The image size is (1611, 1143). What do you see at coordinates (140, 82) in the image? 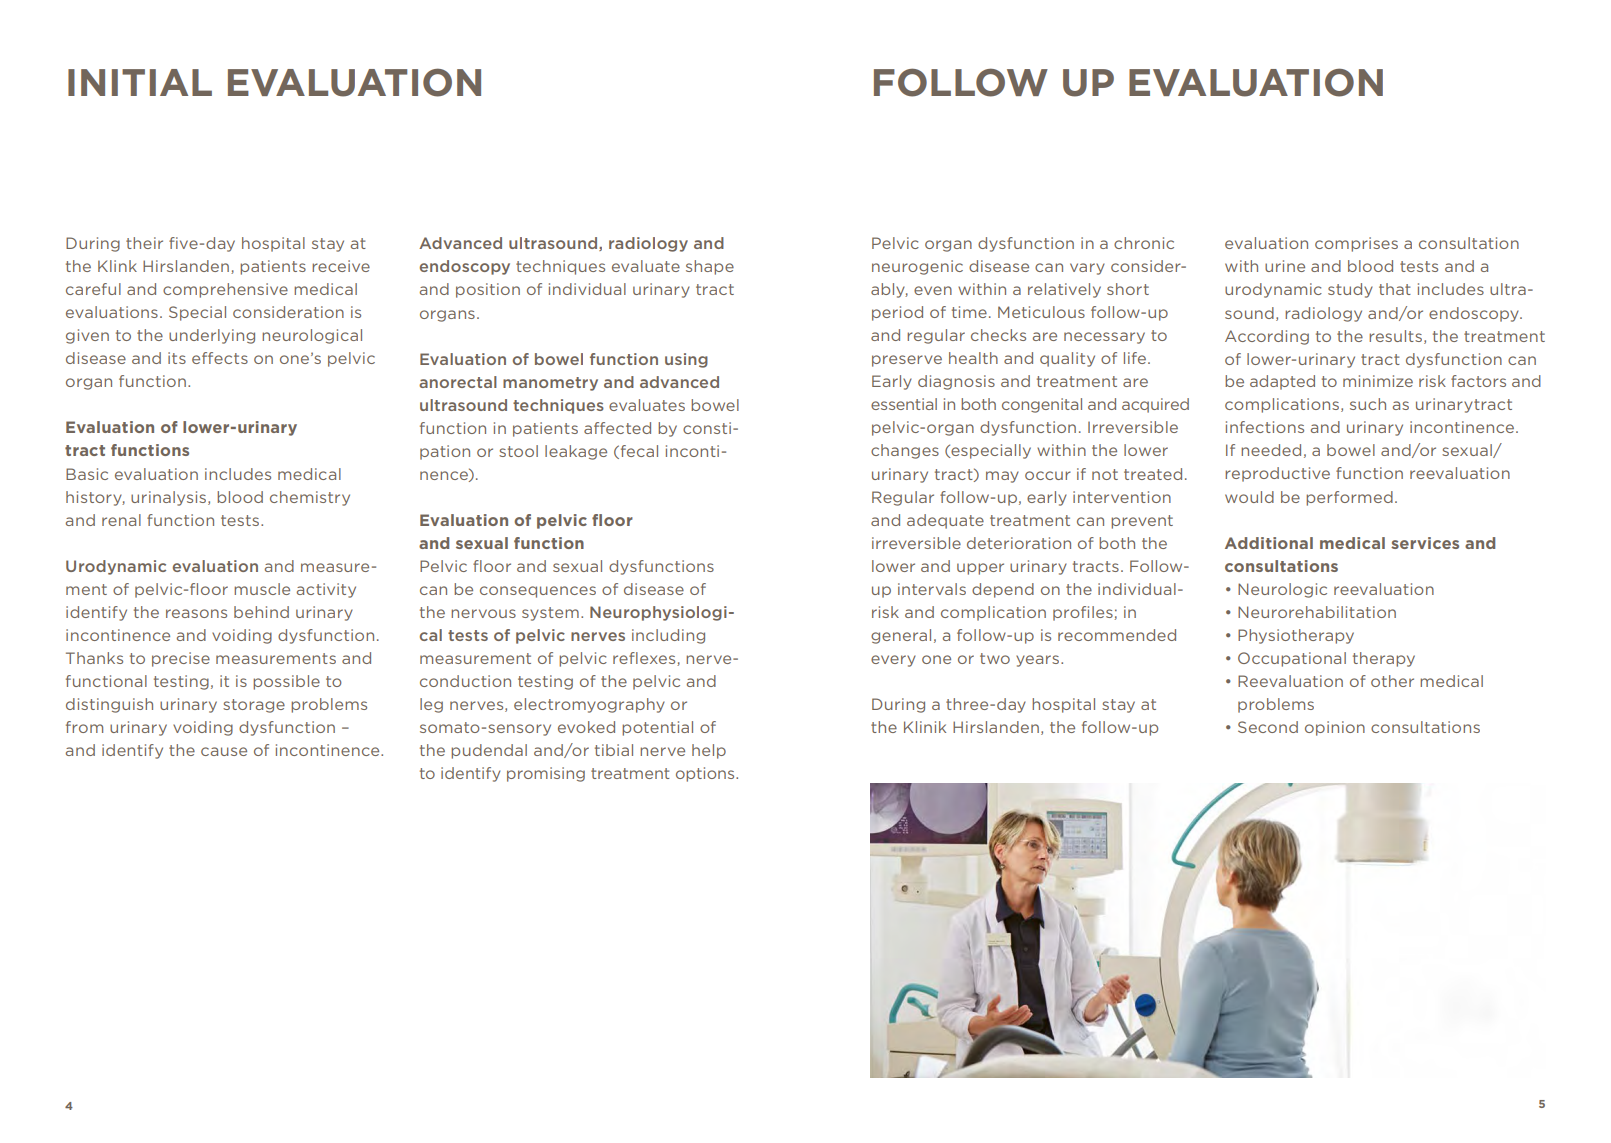
I see `INITIAL` at bounding box center [140, 82].
